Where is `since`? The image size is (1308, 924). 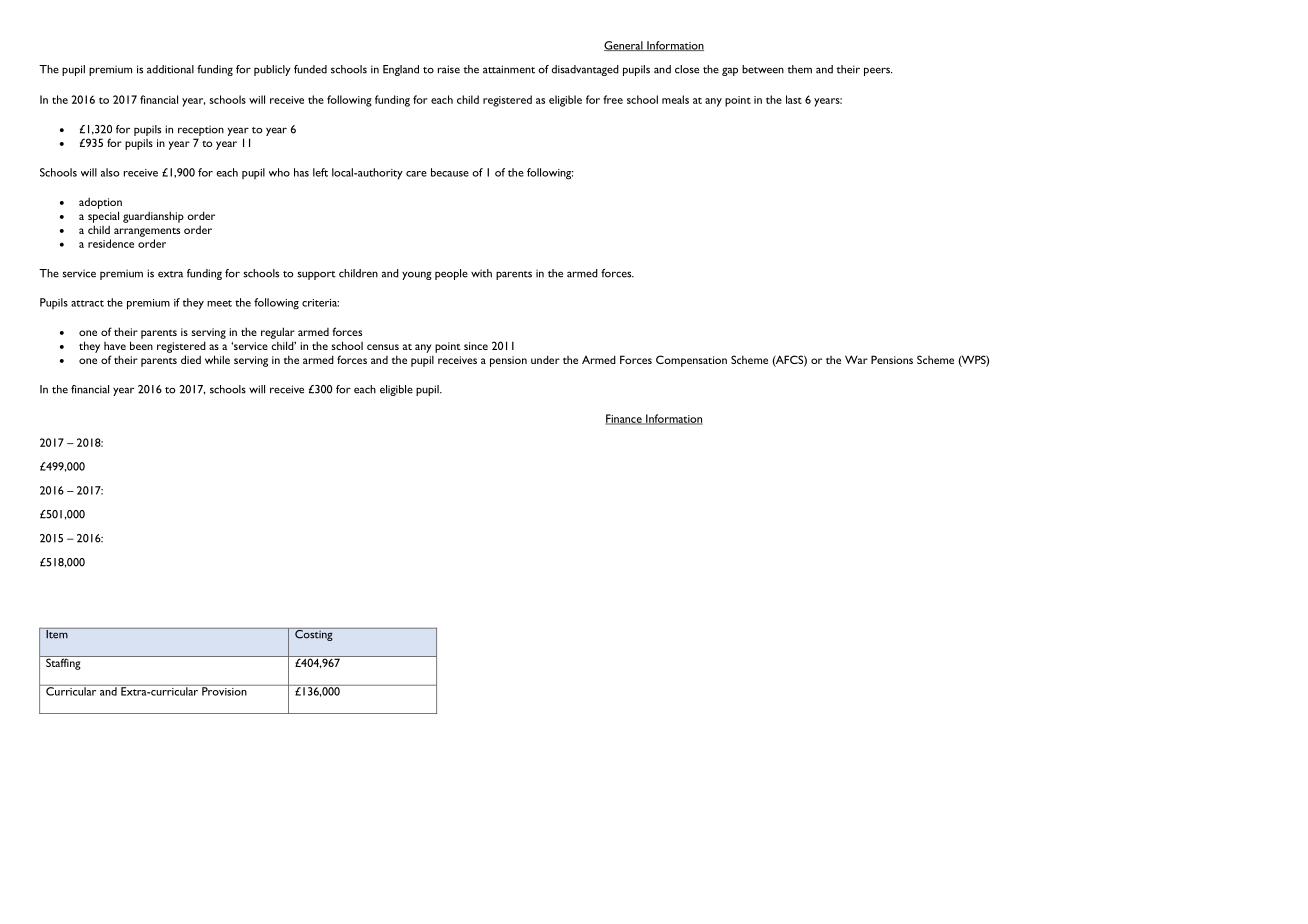 since is located at coordinates (476, 346).
